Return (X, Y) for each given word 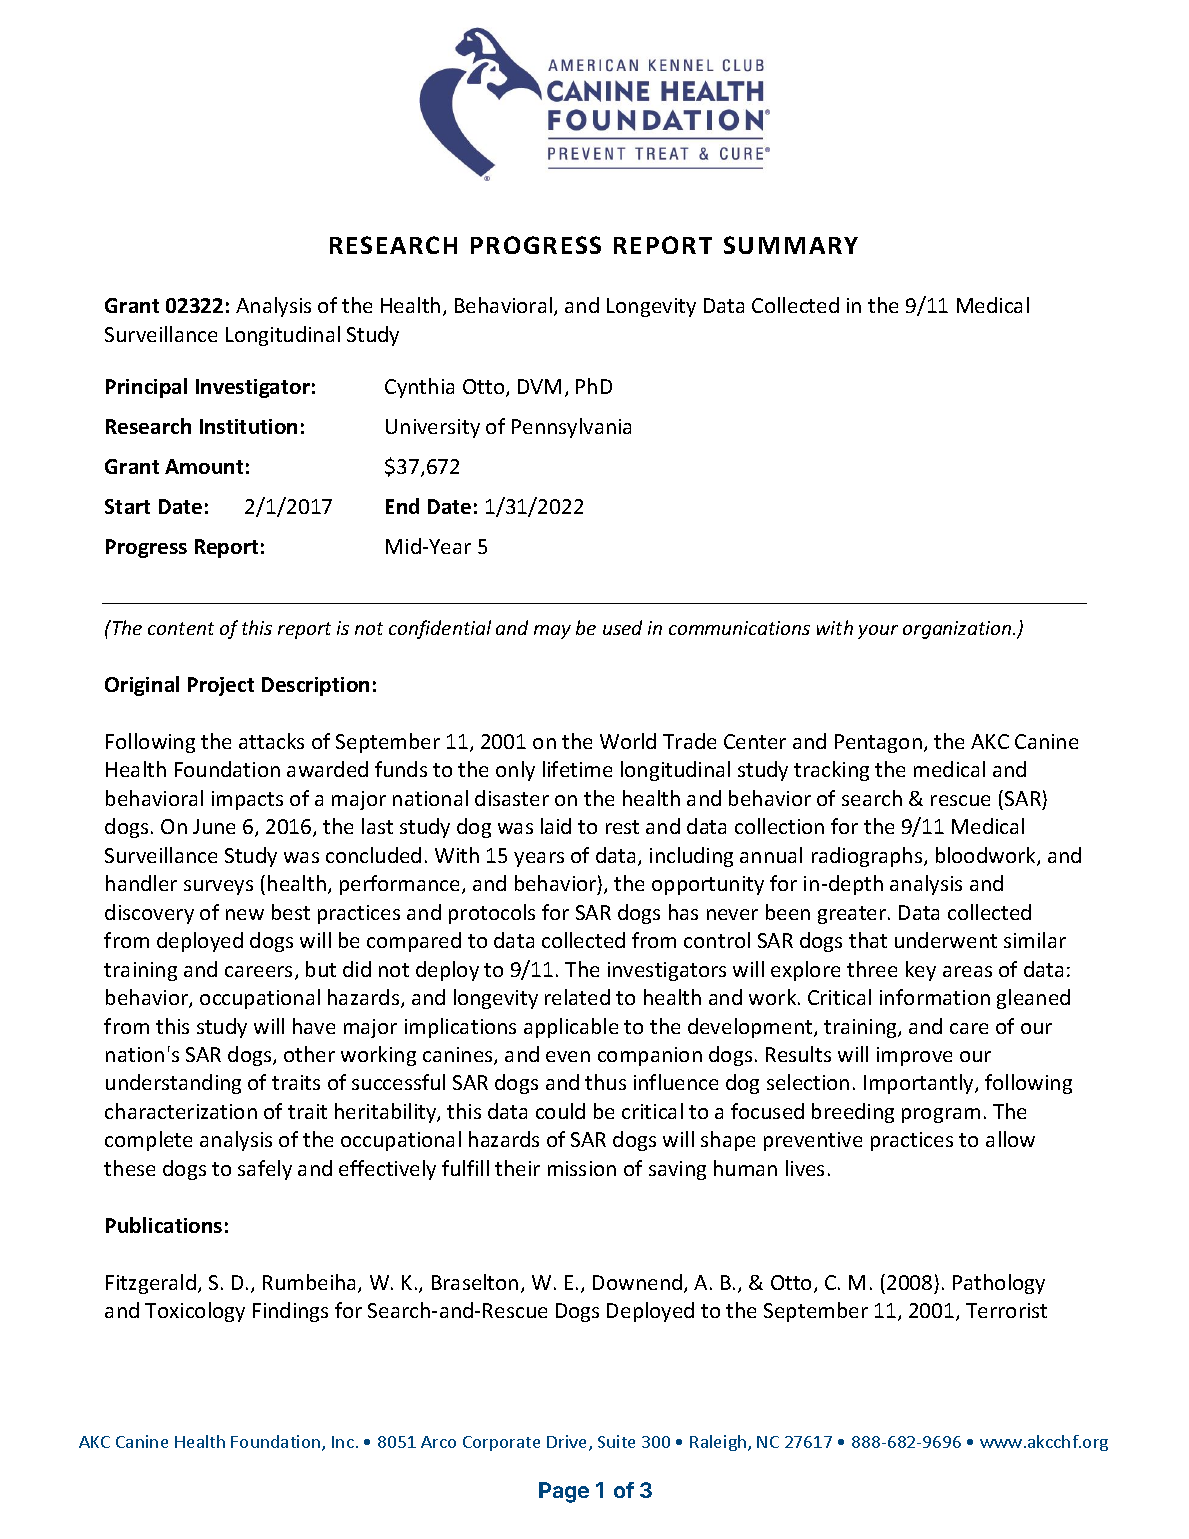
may (552, 632)
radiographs (868, 857)
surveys (218, 887)
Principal (146, 388)
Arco (438, 1442)
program (941, 1115)
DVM (539, 386)
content (181, 628)
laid (556, 826)
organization (958, 630)
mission (582, 1168)
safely (265, 1170)
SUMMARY (791, 245)
